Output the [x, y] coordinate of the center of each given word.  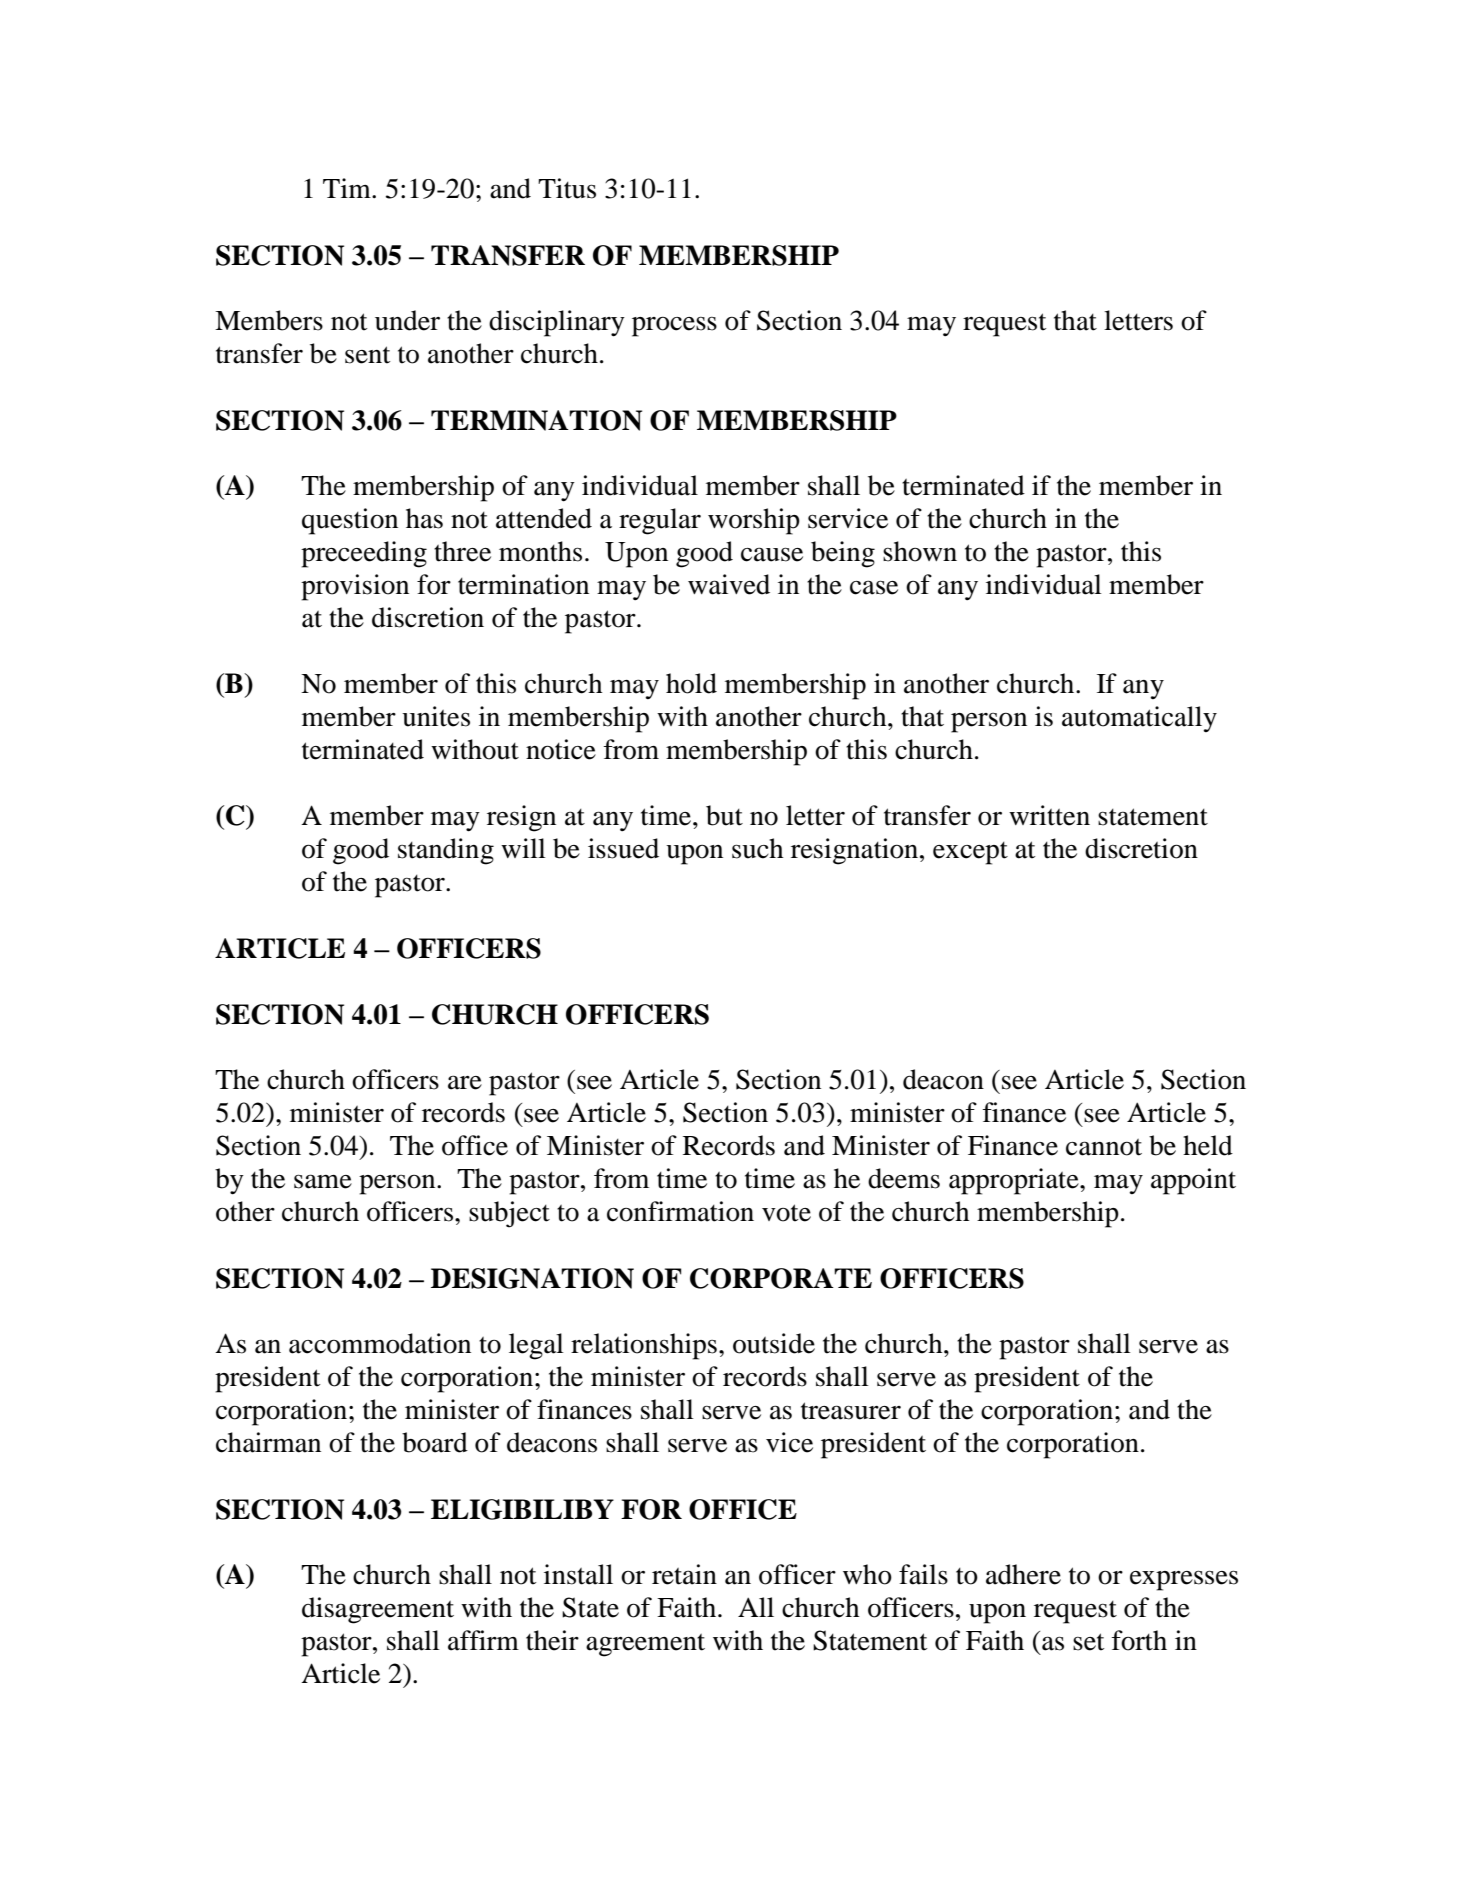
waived [729, 584]
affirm [483, 1640]
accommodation [380, 1343]
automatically [1139, 719]
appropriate [1015, 1181]
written [1049, 815]
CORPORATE [781, 1278]
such [757, 848]
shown [920, 551]
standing [446, 851]
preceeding [364, 554]
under [407, 320]
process [674, 327]
